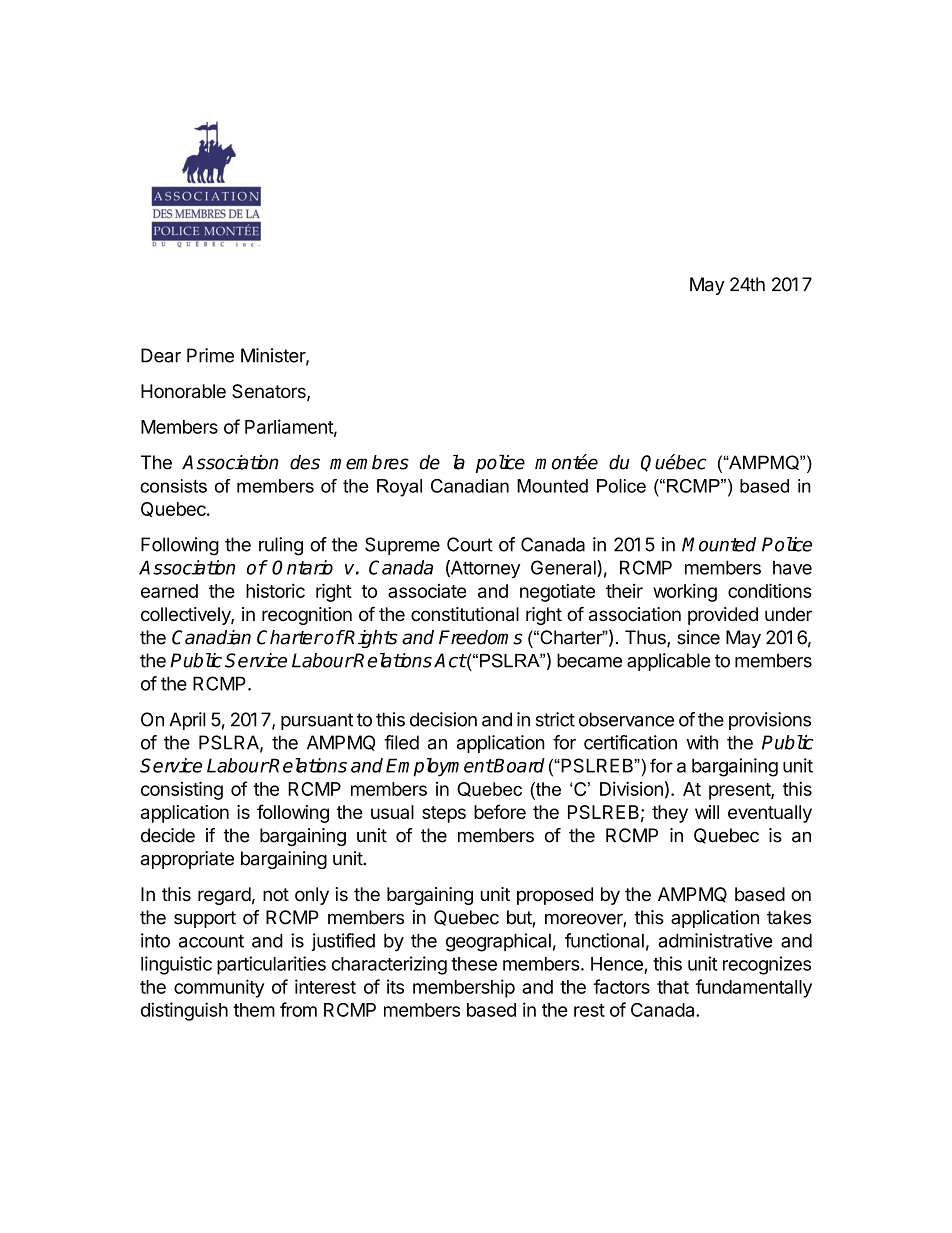 Image resolution: width=952 pixels, height=1233 pixels. Describe the element at coordinates (254, 1010) in the page. I see `them` at that location.
